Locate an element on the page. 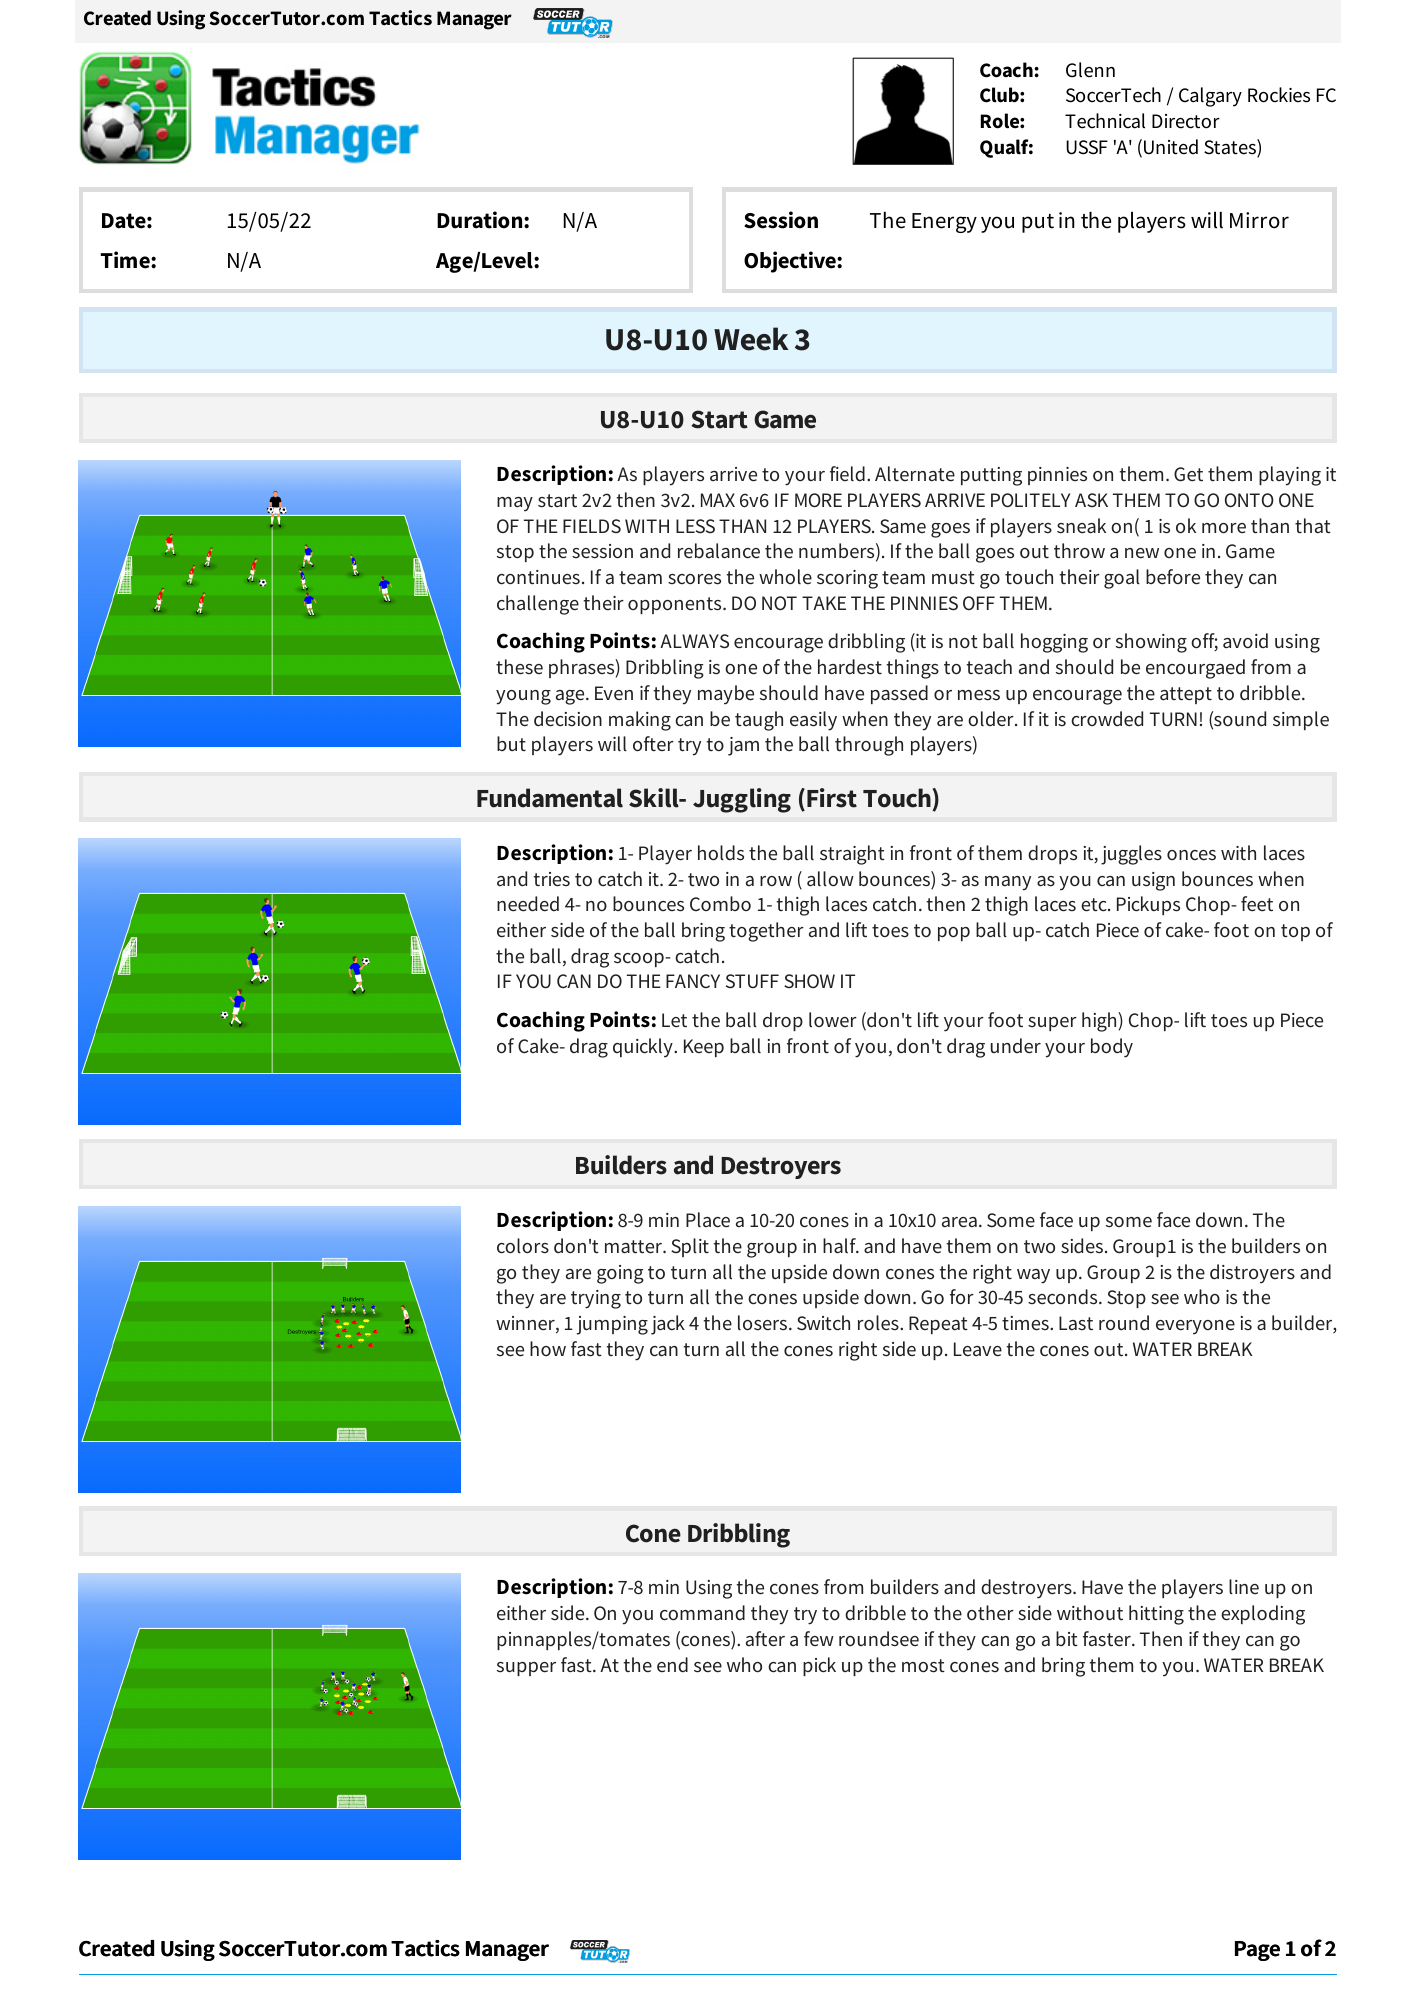 Image resolution: width=1417 pixels, height=2005 pixels. supper is located at coordinates (526, 1669).
